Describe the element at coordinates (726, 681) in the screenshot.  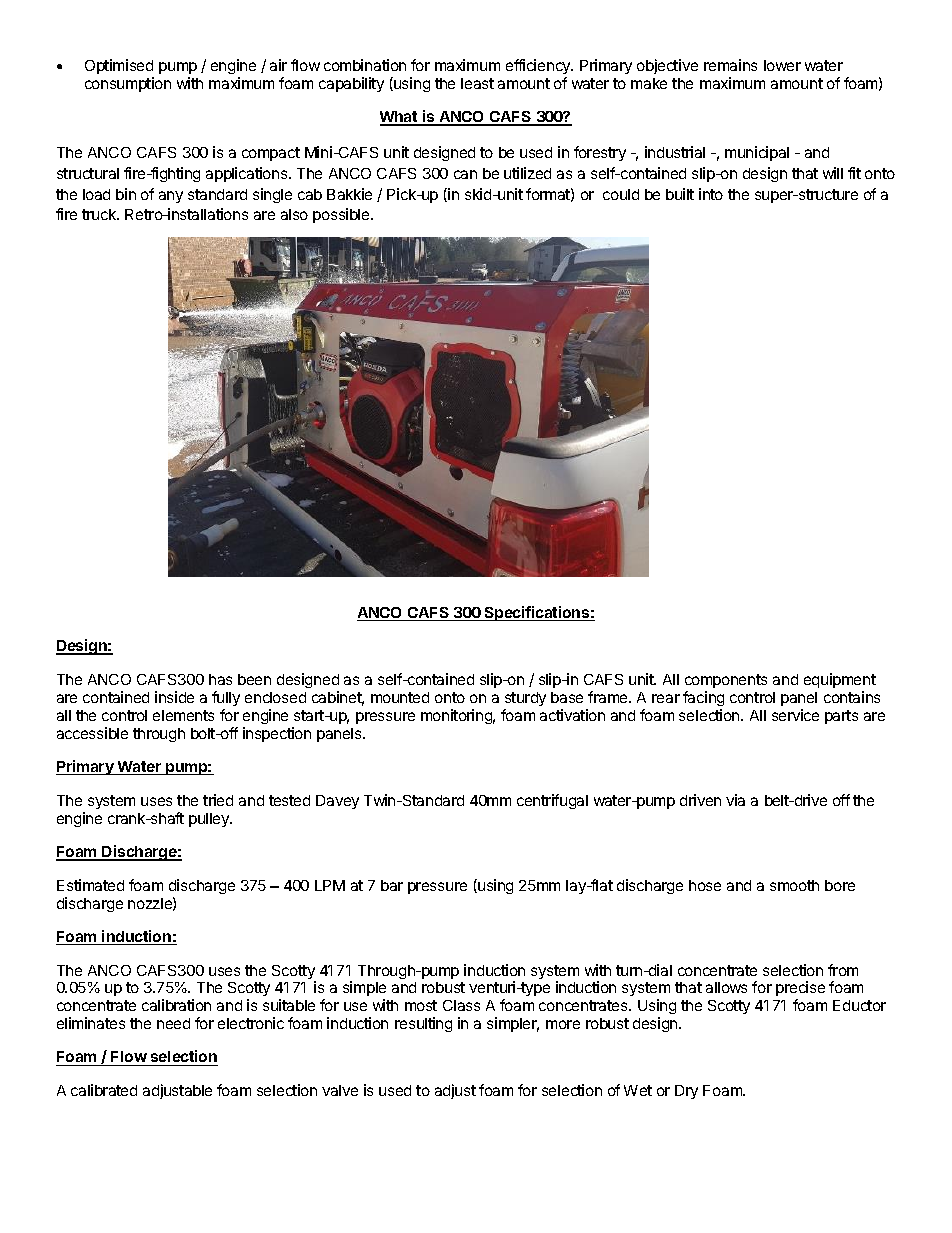
I see `components` at that location.
